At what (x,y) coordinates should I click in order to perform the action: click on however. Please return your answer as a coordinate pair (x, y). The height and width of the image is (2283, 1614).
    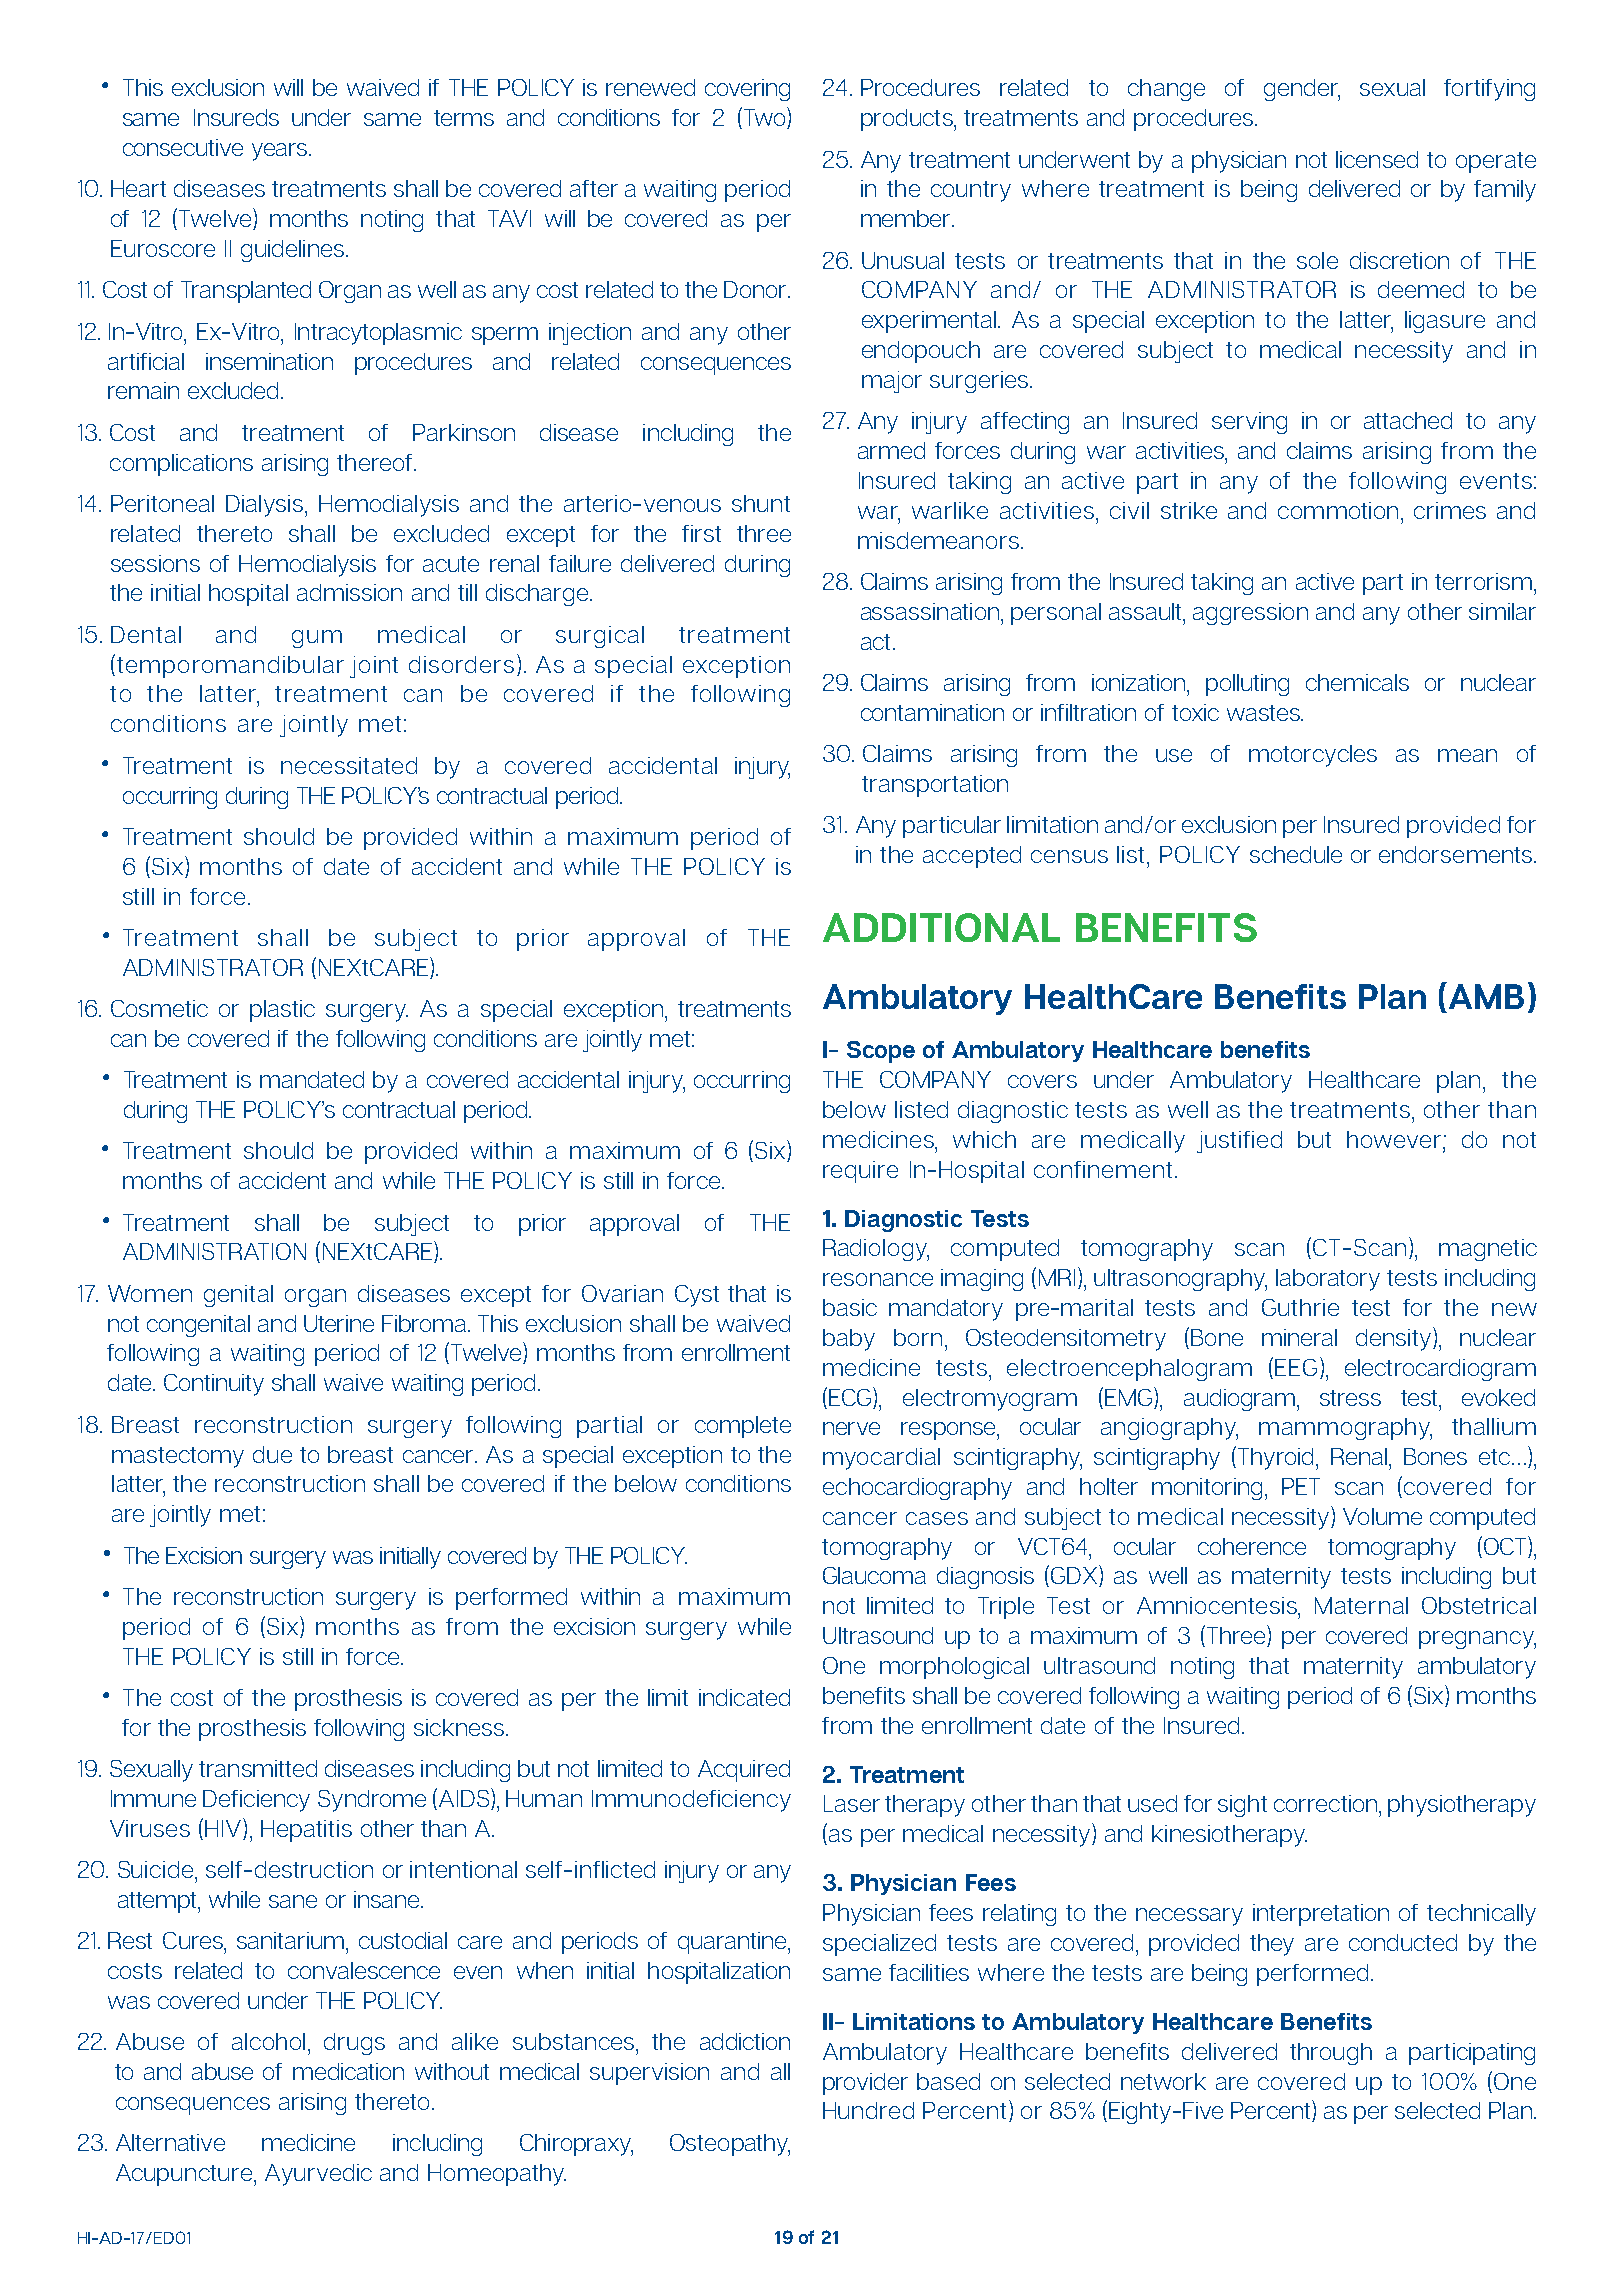
    Looking at the image, I should click on (1394, 1139).
